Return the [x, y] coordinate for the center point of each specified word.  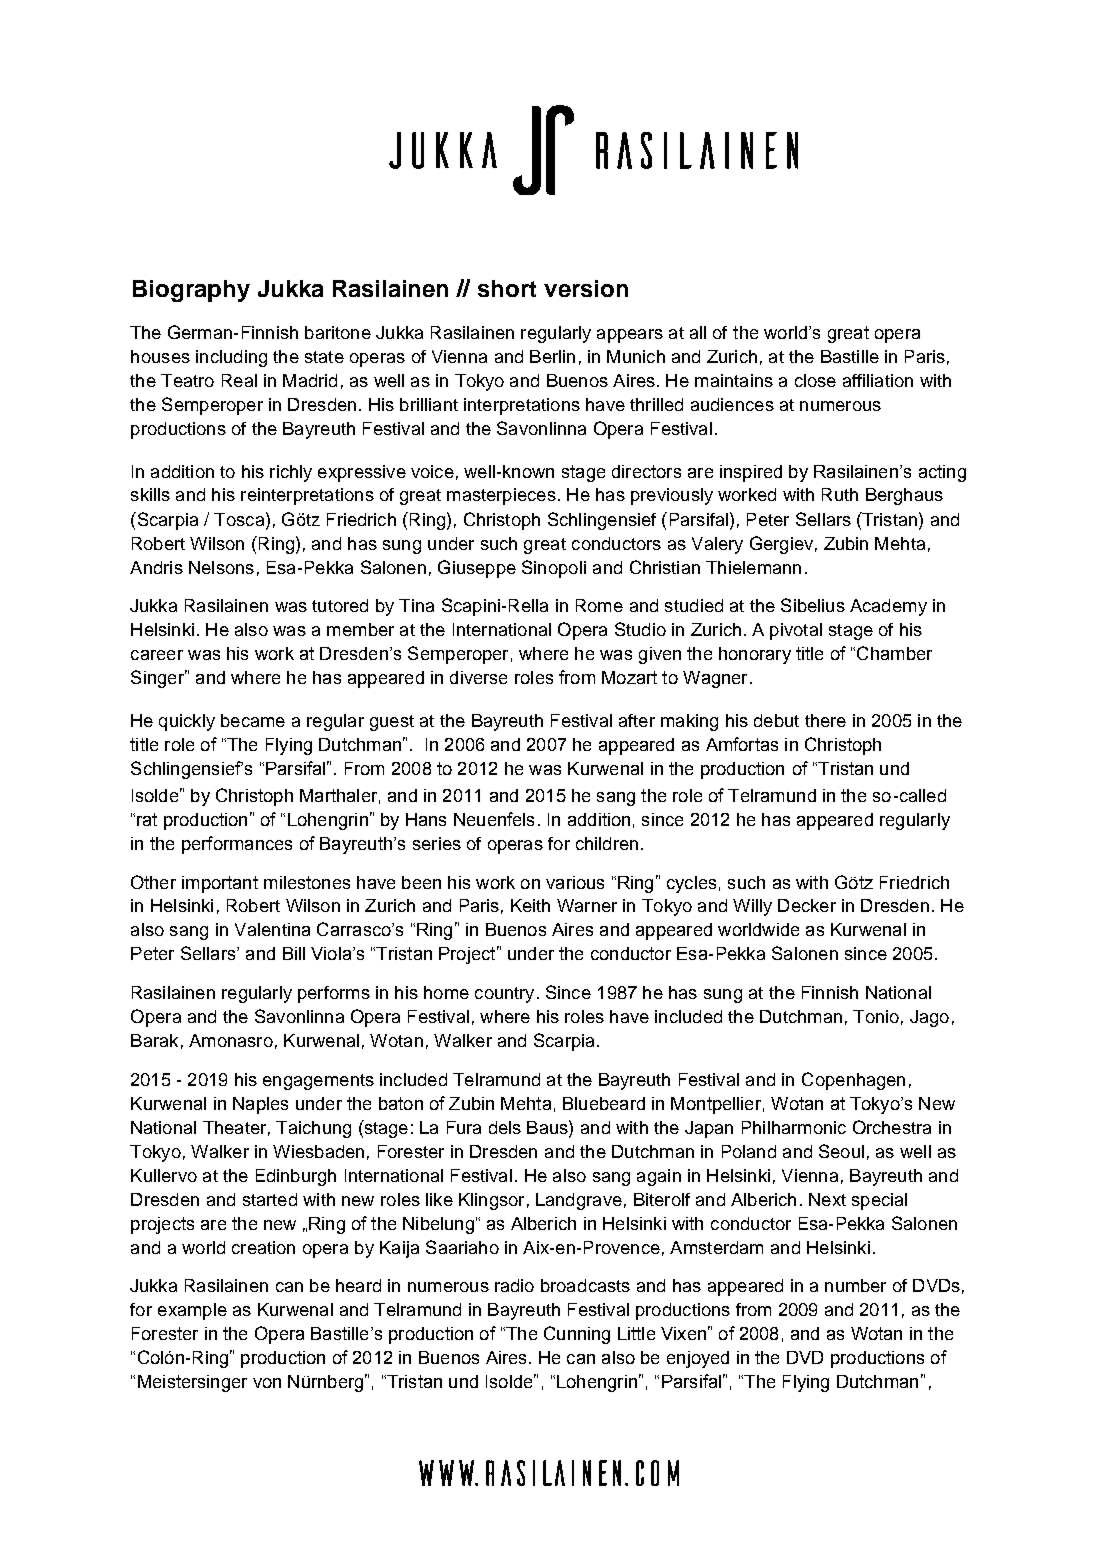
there [825, 720]
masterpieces [501, 496]
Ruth [840, 494]
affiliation [878, 380]
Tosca [240, 519]
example [192, 1311]
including [231, 358]
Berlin [552, 356]
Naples [260, 1105]
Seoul [841, 1151]
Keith [530, 905]
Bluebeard [604, 1103]
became [253, 720]
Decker [807, 905]
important [220, 884]
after [637, 720]
